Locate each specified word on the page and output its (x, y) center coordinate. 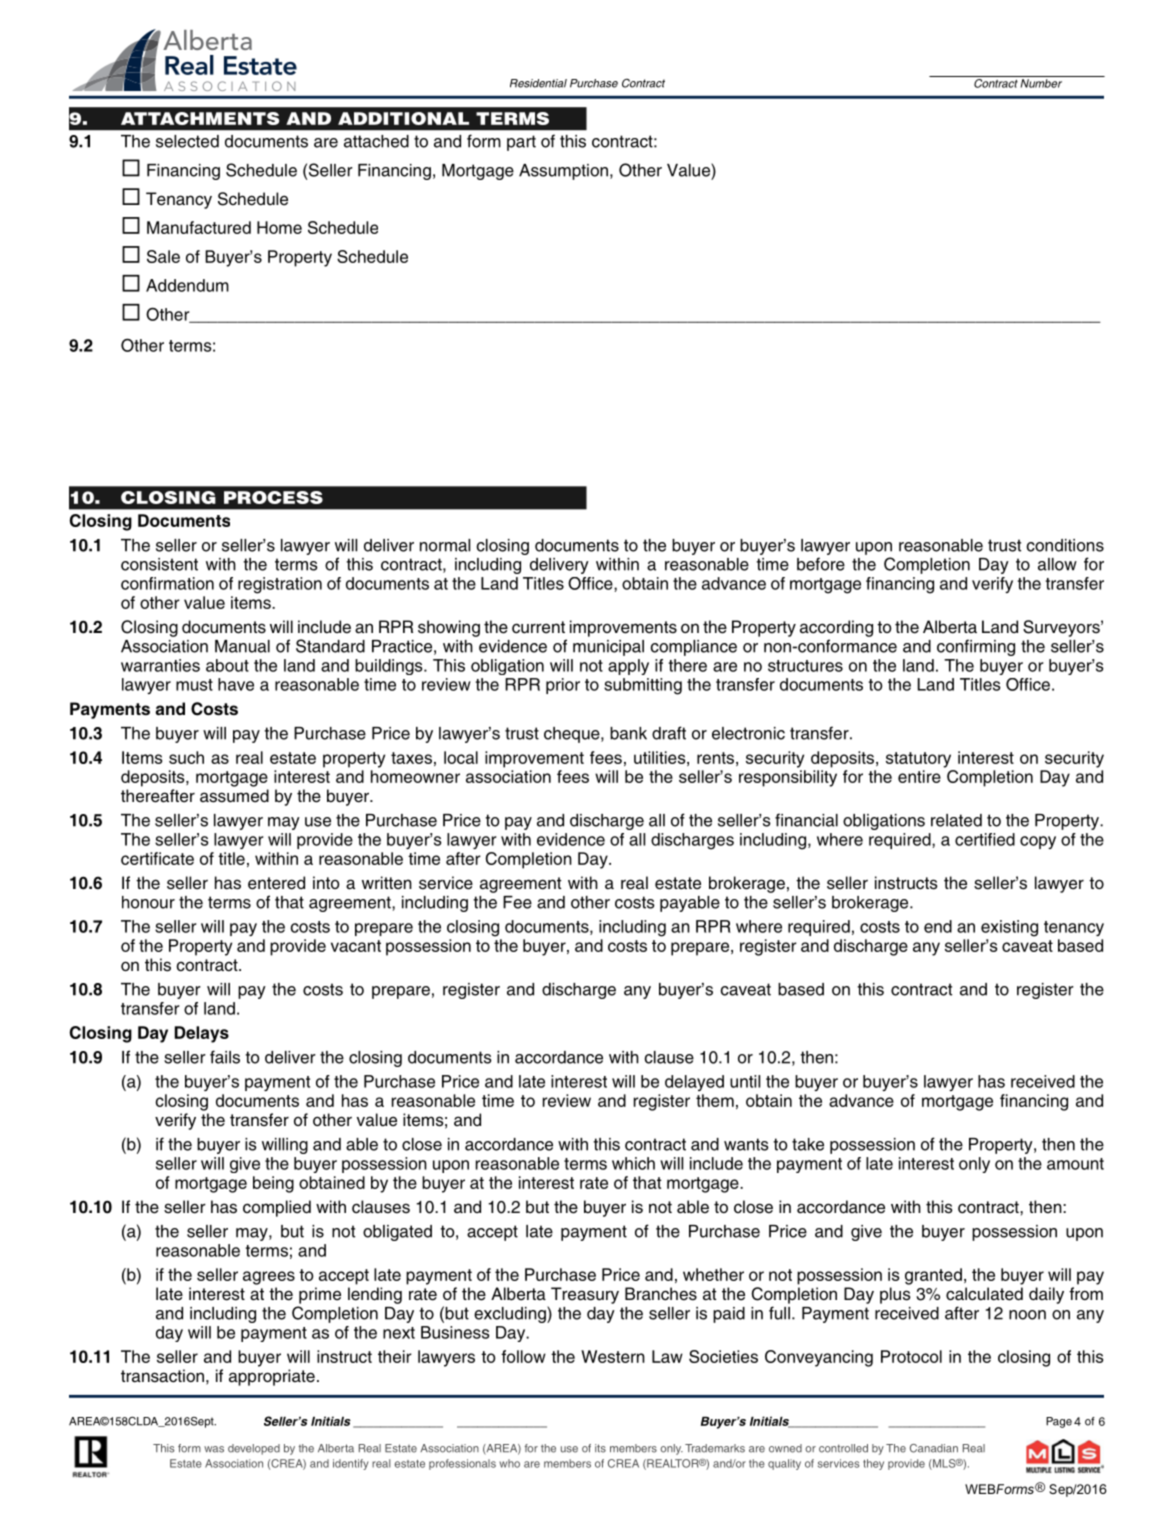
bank (628, 733)
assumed (234, 796)
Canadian (934, 1448)
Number (1041, 83)
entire (919, 776)
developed (254, 1449)
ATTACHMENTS (200, 118)
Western (613, 1356)
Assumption (563, 172)
